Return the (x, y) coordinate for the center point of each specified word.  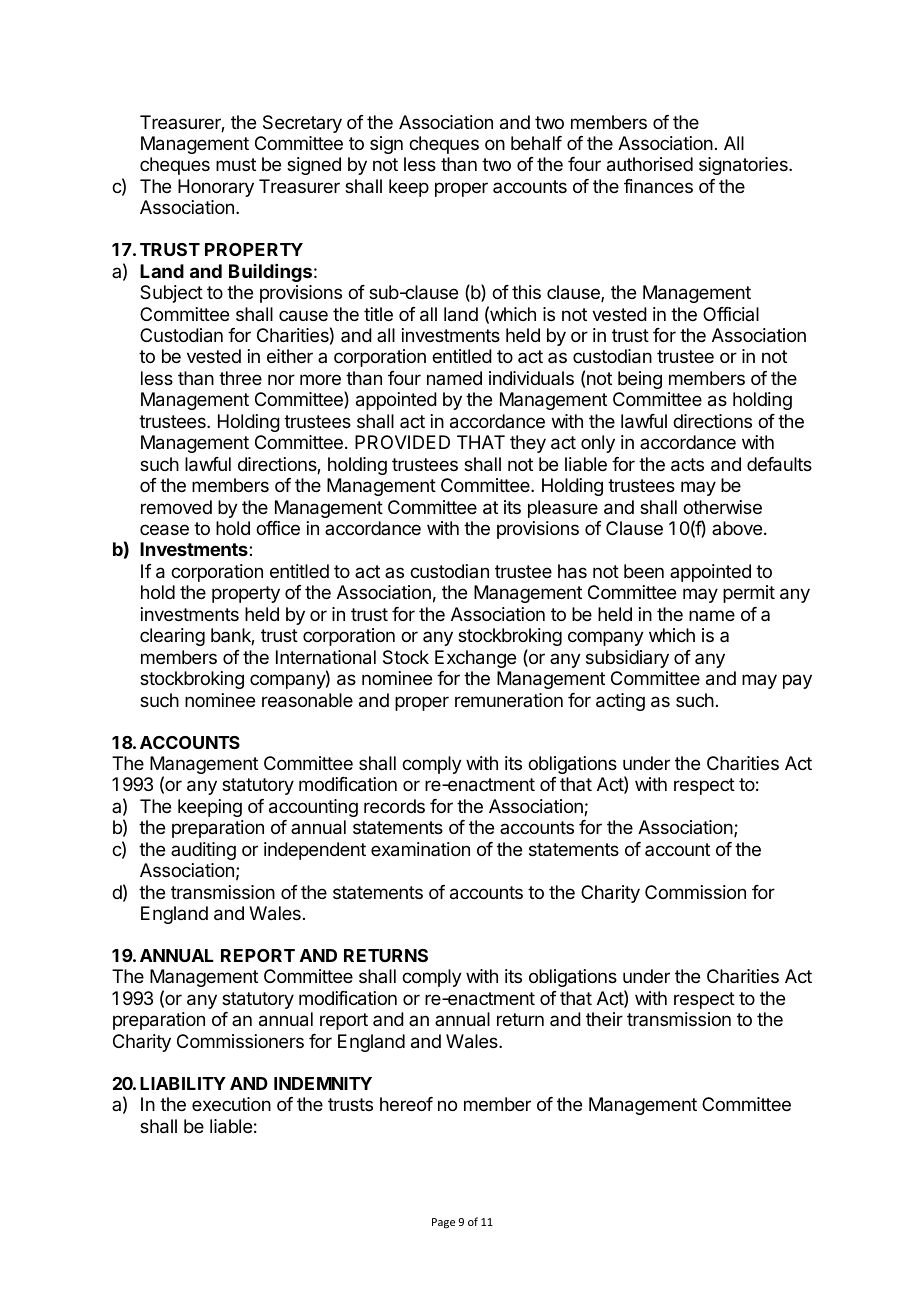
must (236, 164)
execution (231, 1104)
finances (658, 186)
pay (797, 681)
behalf (536, 143)
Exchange (475, 659)
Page (443, 1223)
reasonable (307, 700)
